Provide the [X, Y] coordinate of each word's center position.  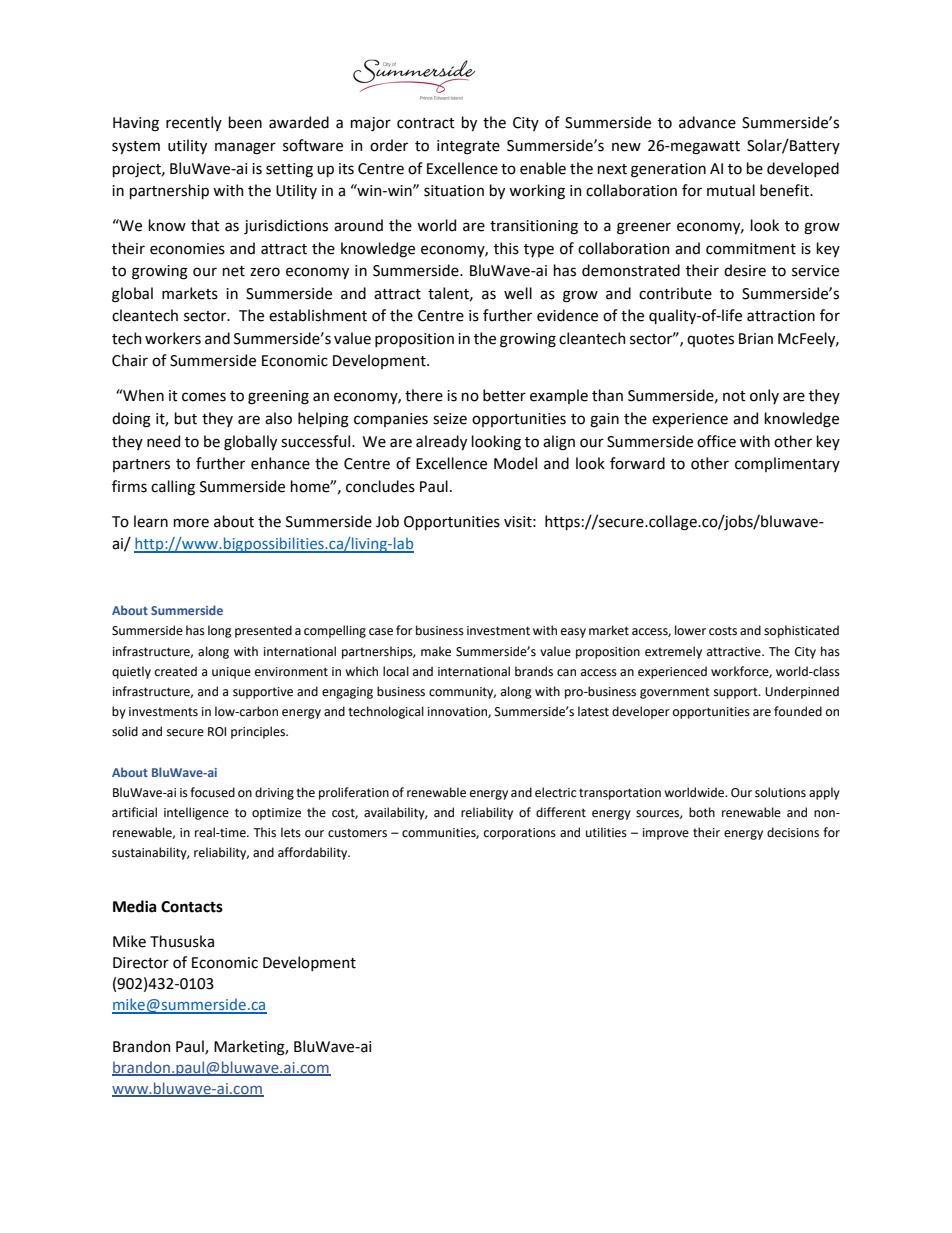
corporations [520, 834]
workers [173, 338]
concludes [380, 486]
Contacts [192, 907]
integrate [468, 147]
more [191, 523]
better [504, 395]
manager [245, 148]
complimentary [787, 464]
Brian [756, 339]
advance [707, 122]
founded [798, 711]
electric [555, 792]
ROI [217, 732]
